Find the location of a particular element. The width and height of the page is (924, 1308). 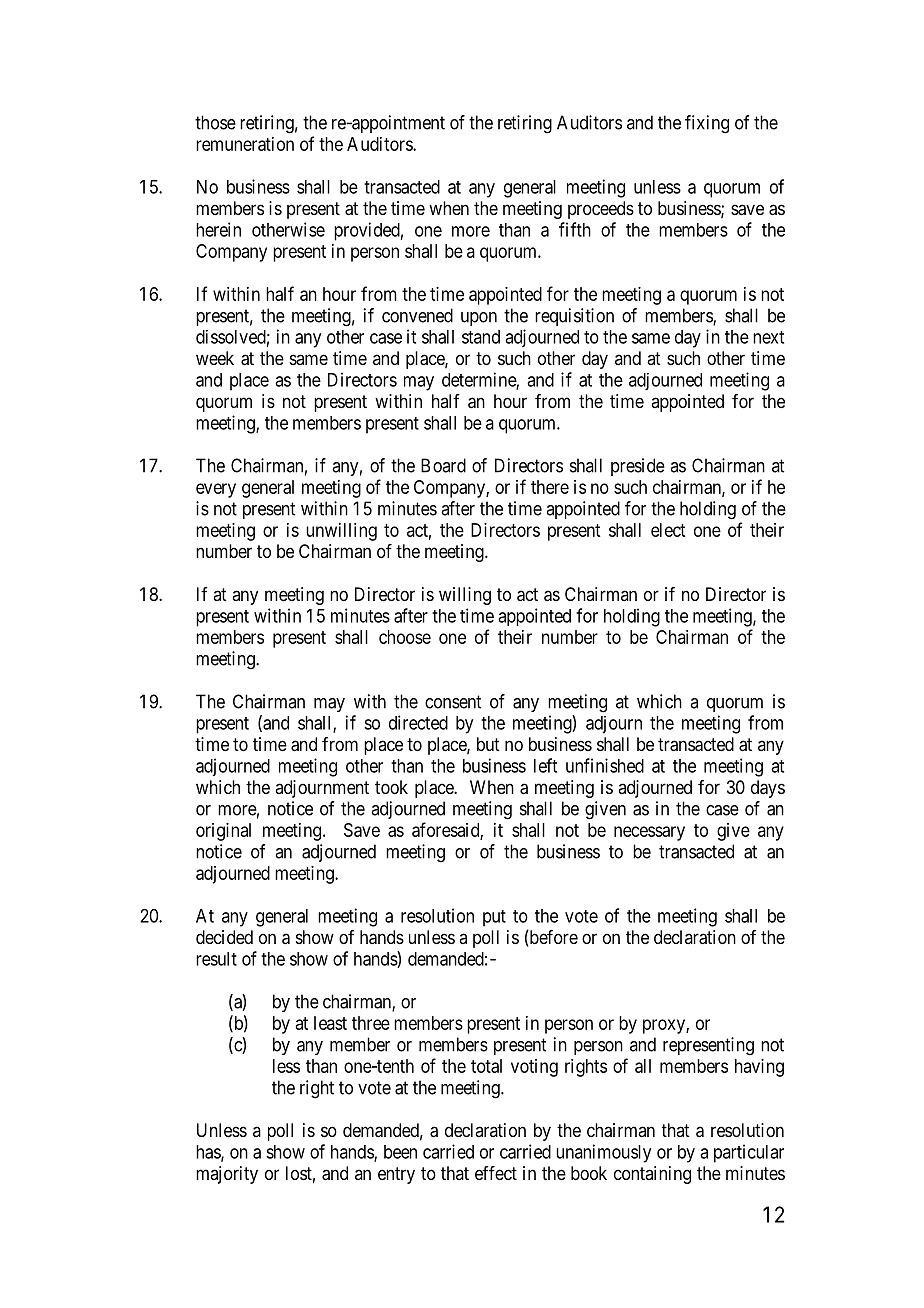

choose is located at coordinates (405, 637).
